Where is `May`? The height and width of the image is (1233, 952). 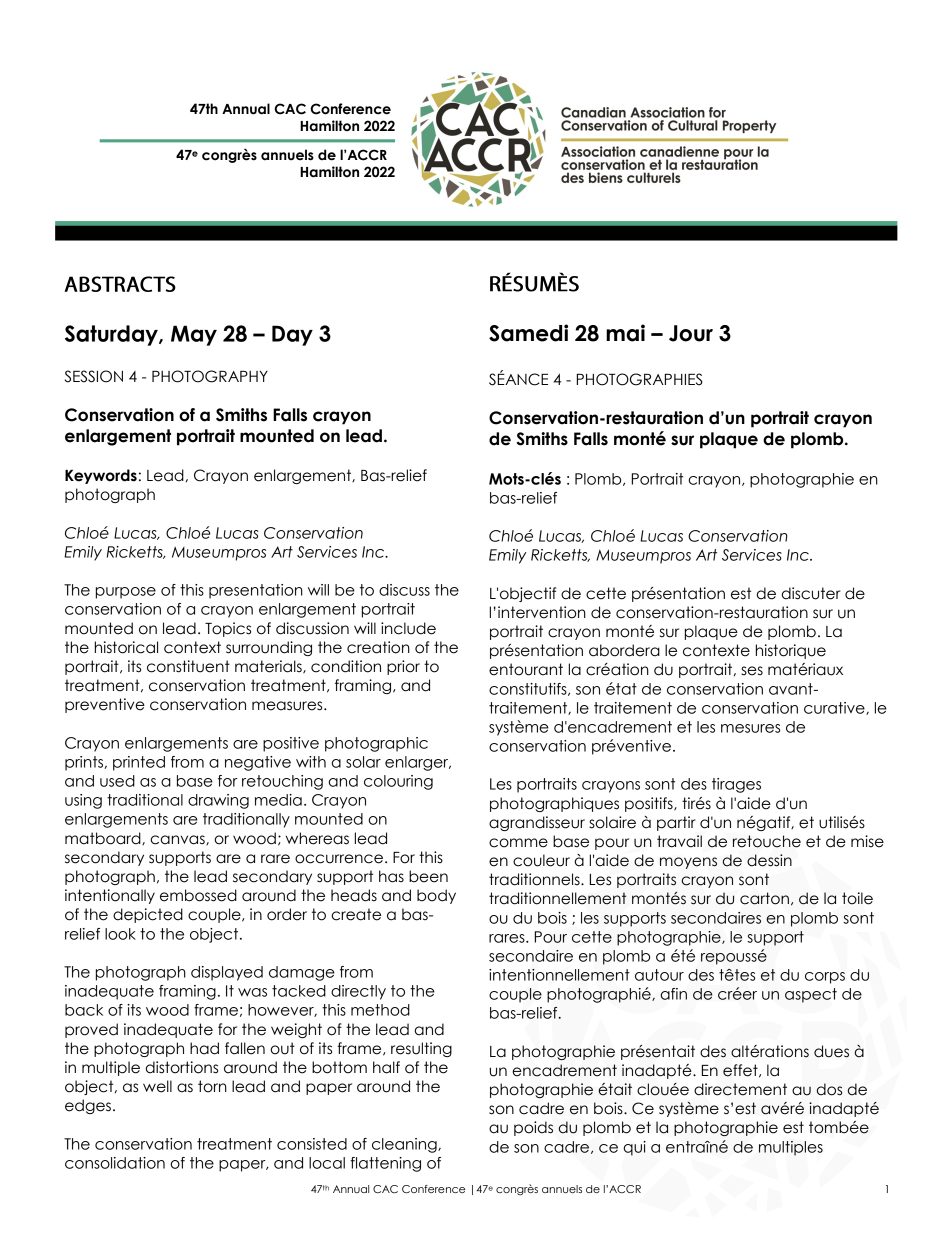 May is located at coordinates (194, 335).
